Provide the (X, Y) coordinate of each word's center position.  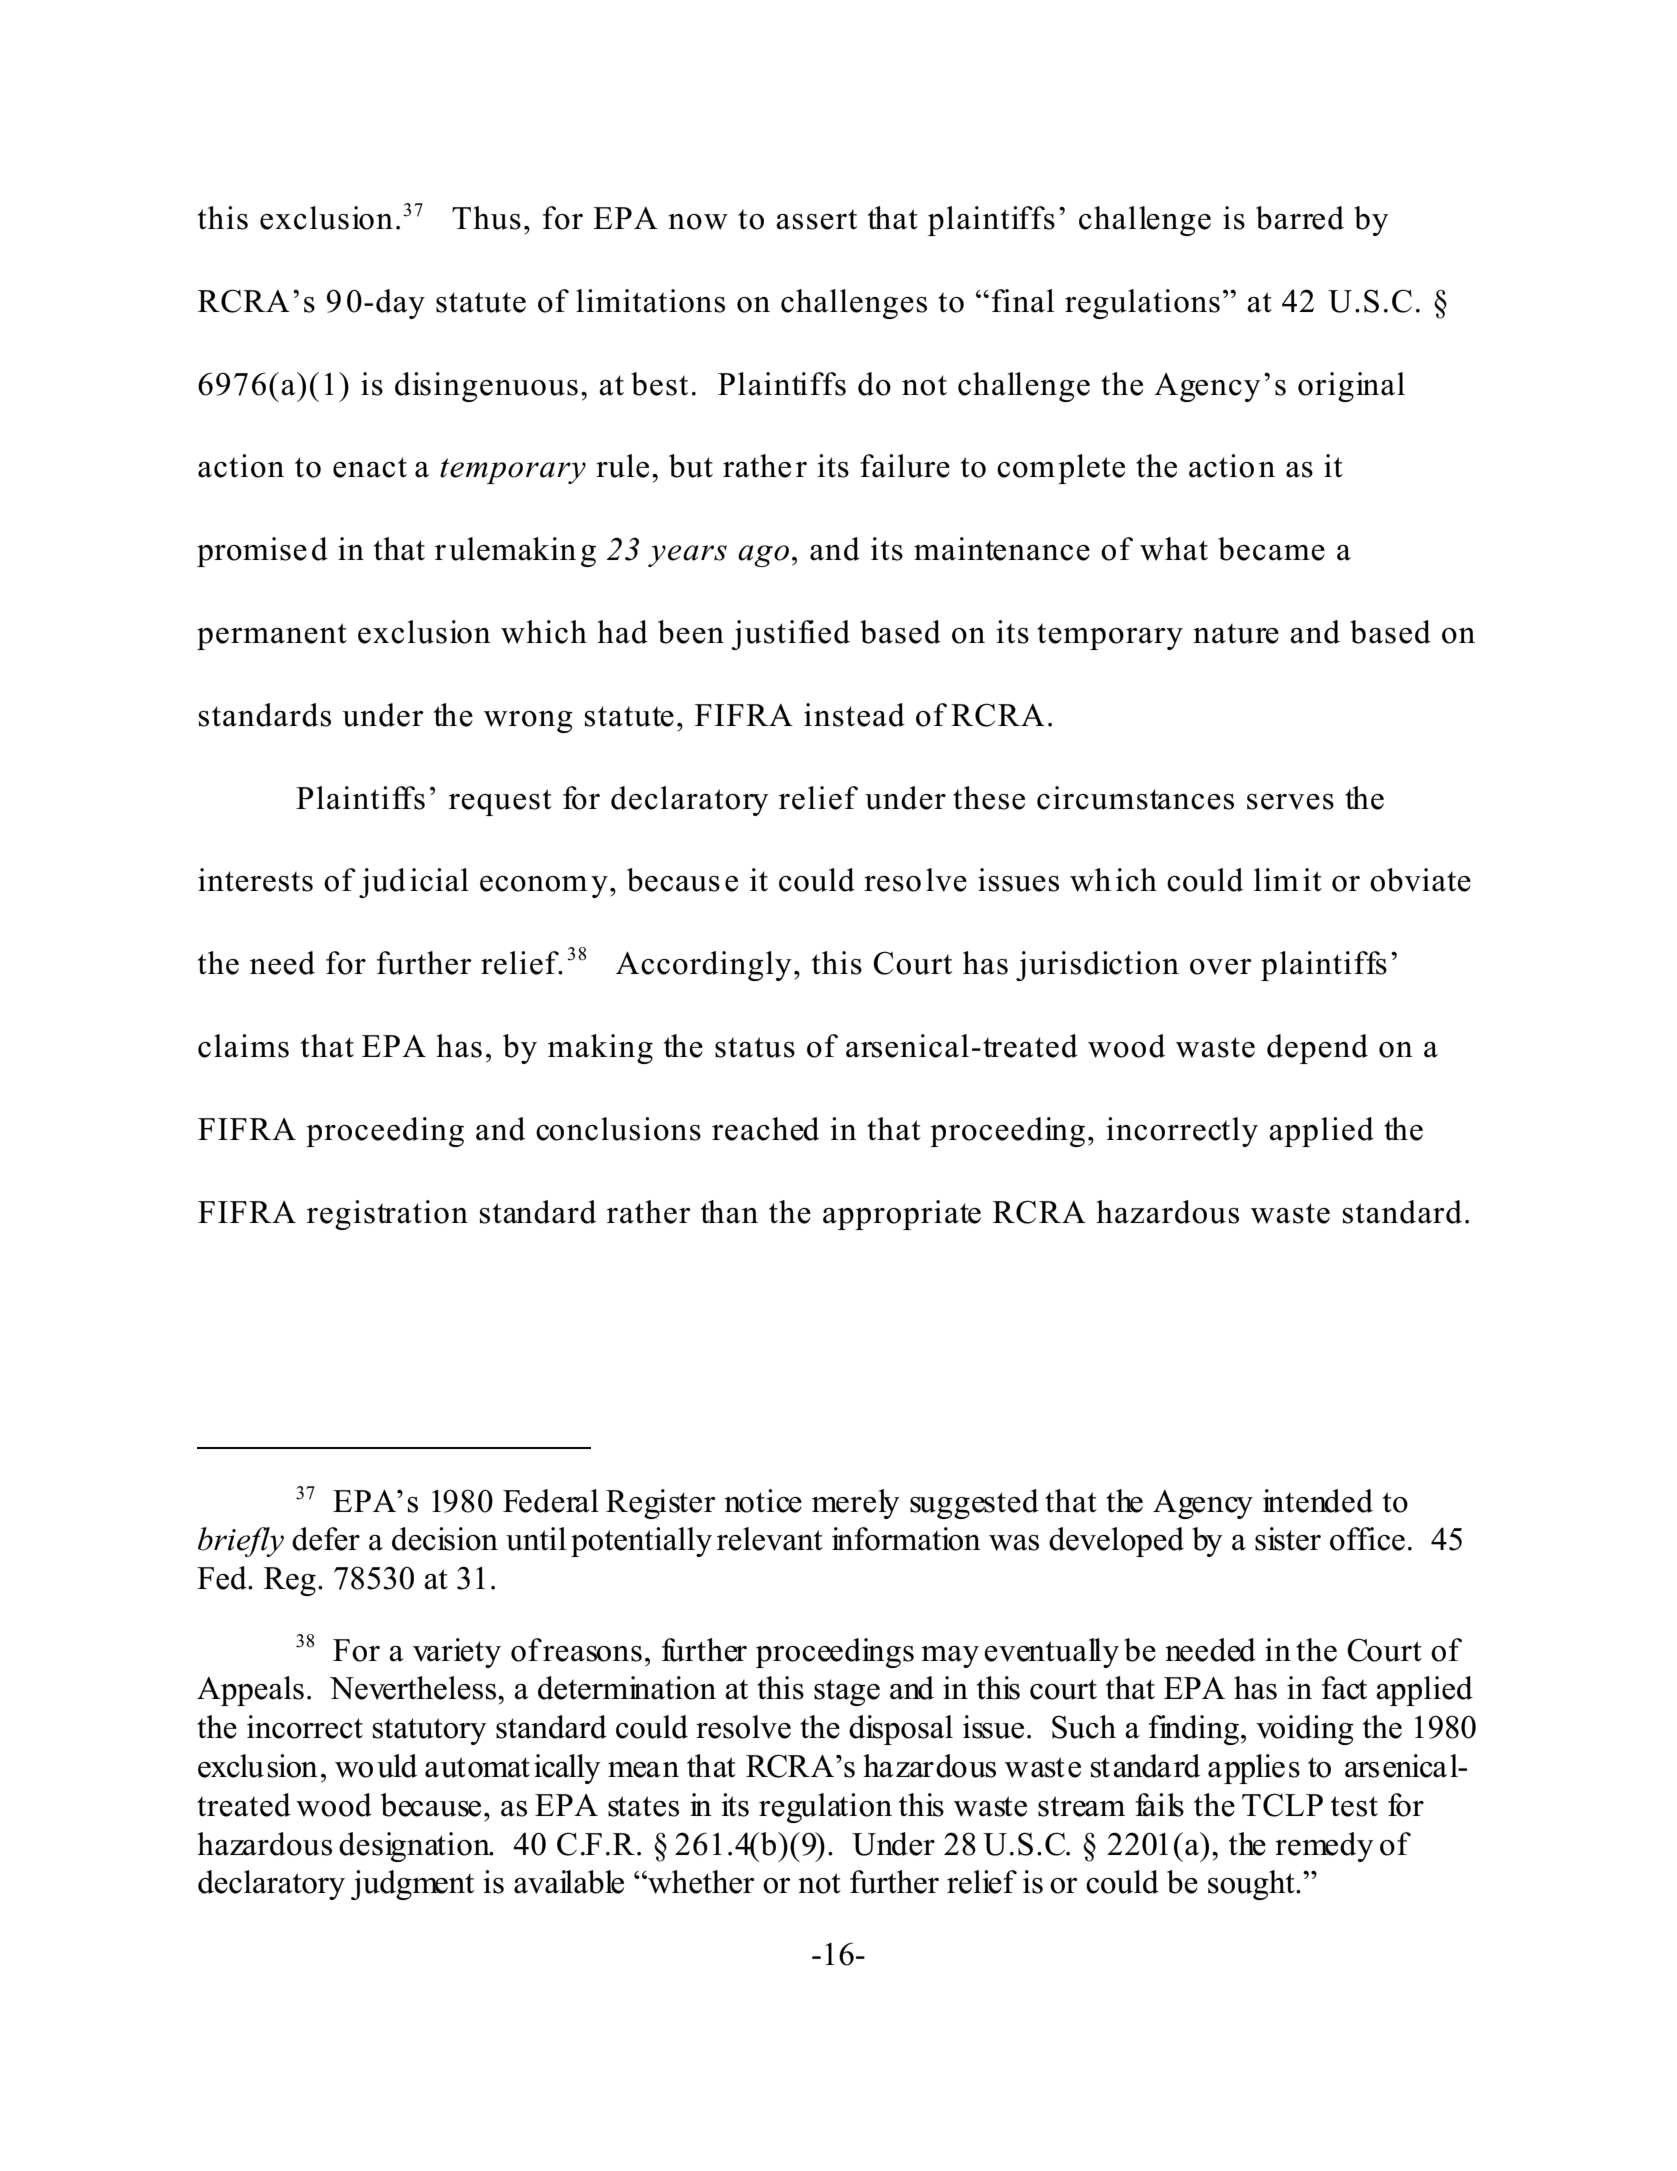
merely (856, 1504)
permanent (272, 636)
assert (816, 219)
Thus (486, 218)
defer (326, 1539)
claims (243, 1046)
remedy (1324, 1847)
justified (790, 635)
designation (415, 1847)
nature (1236, 633)
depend (1317, 1049)
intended (1318, 1501)
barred (1300, 218)
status (755, 1047)
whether (700, 1882)
